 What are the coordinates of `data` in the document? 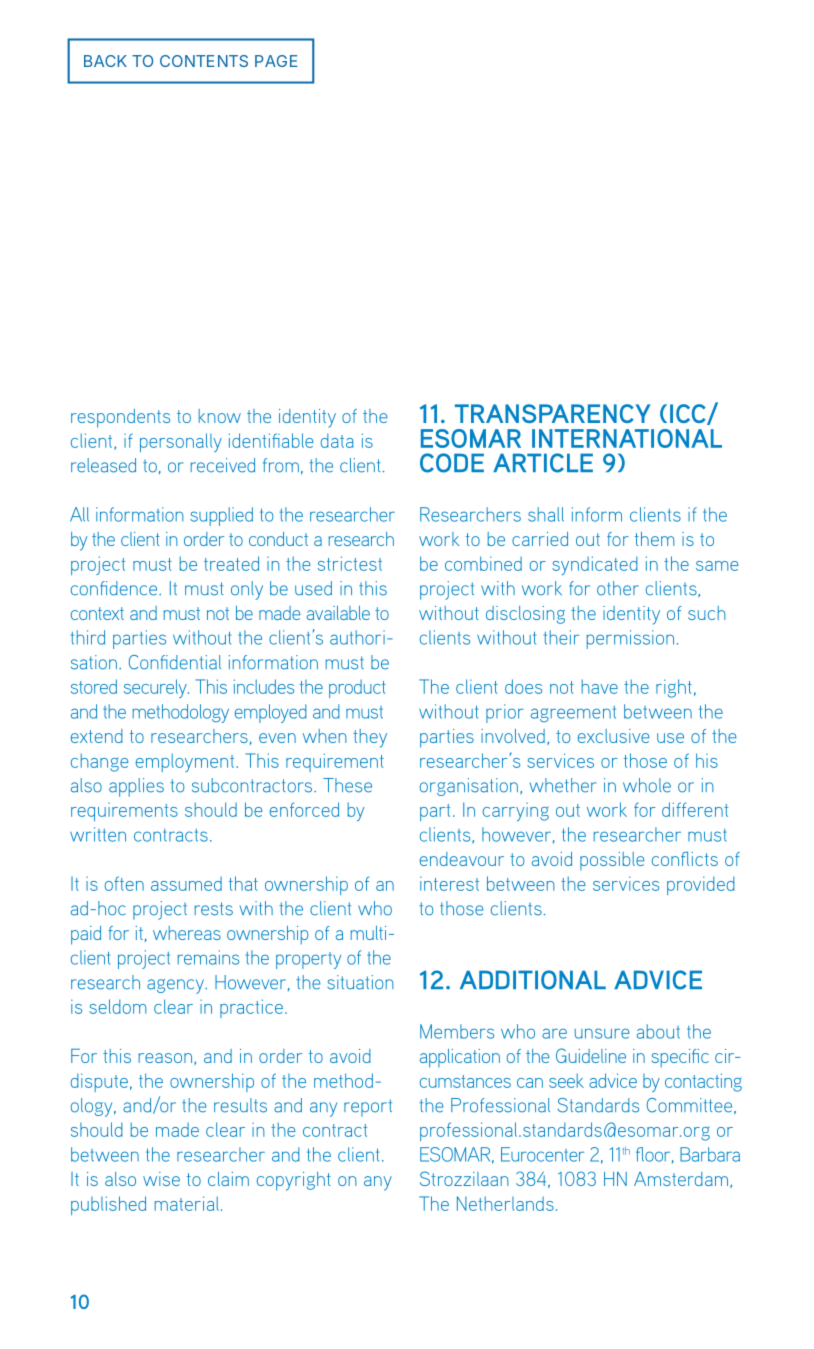 It's located at (337, 440).
